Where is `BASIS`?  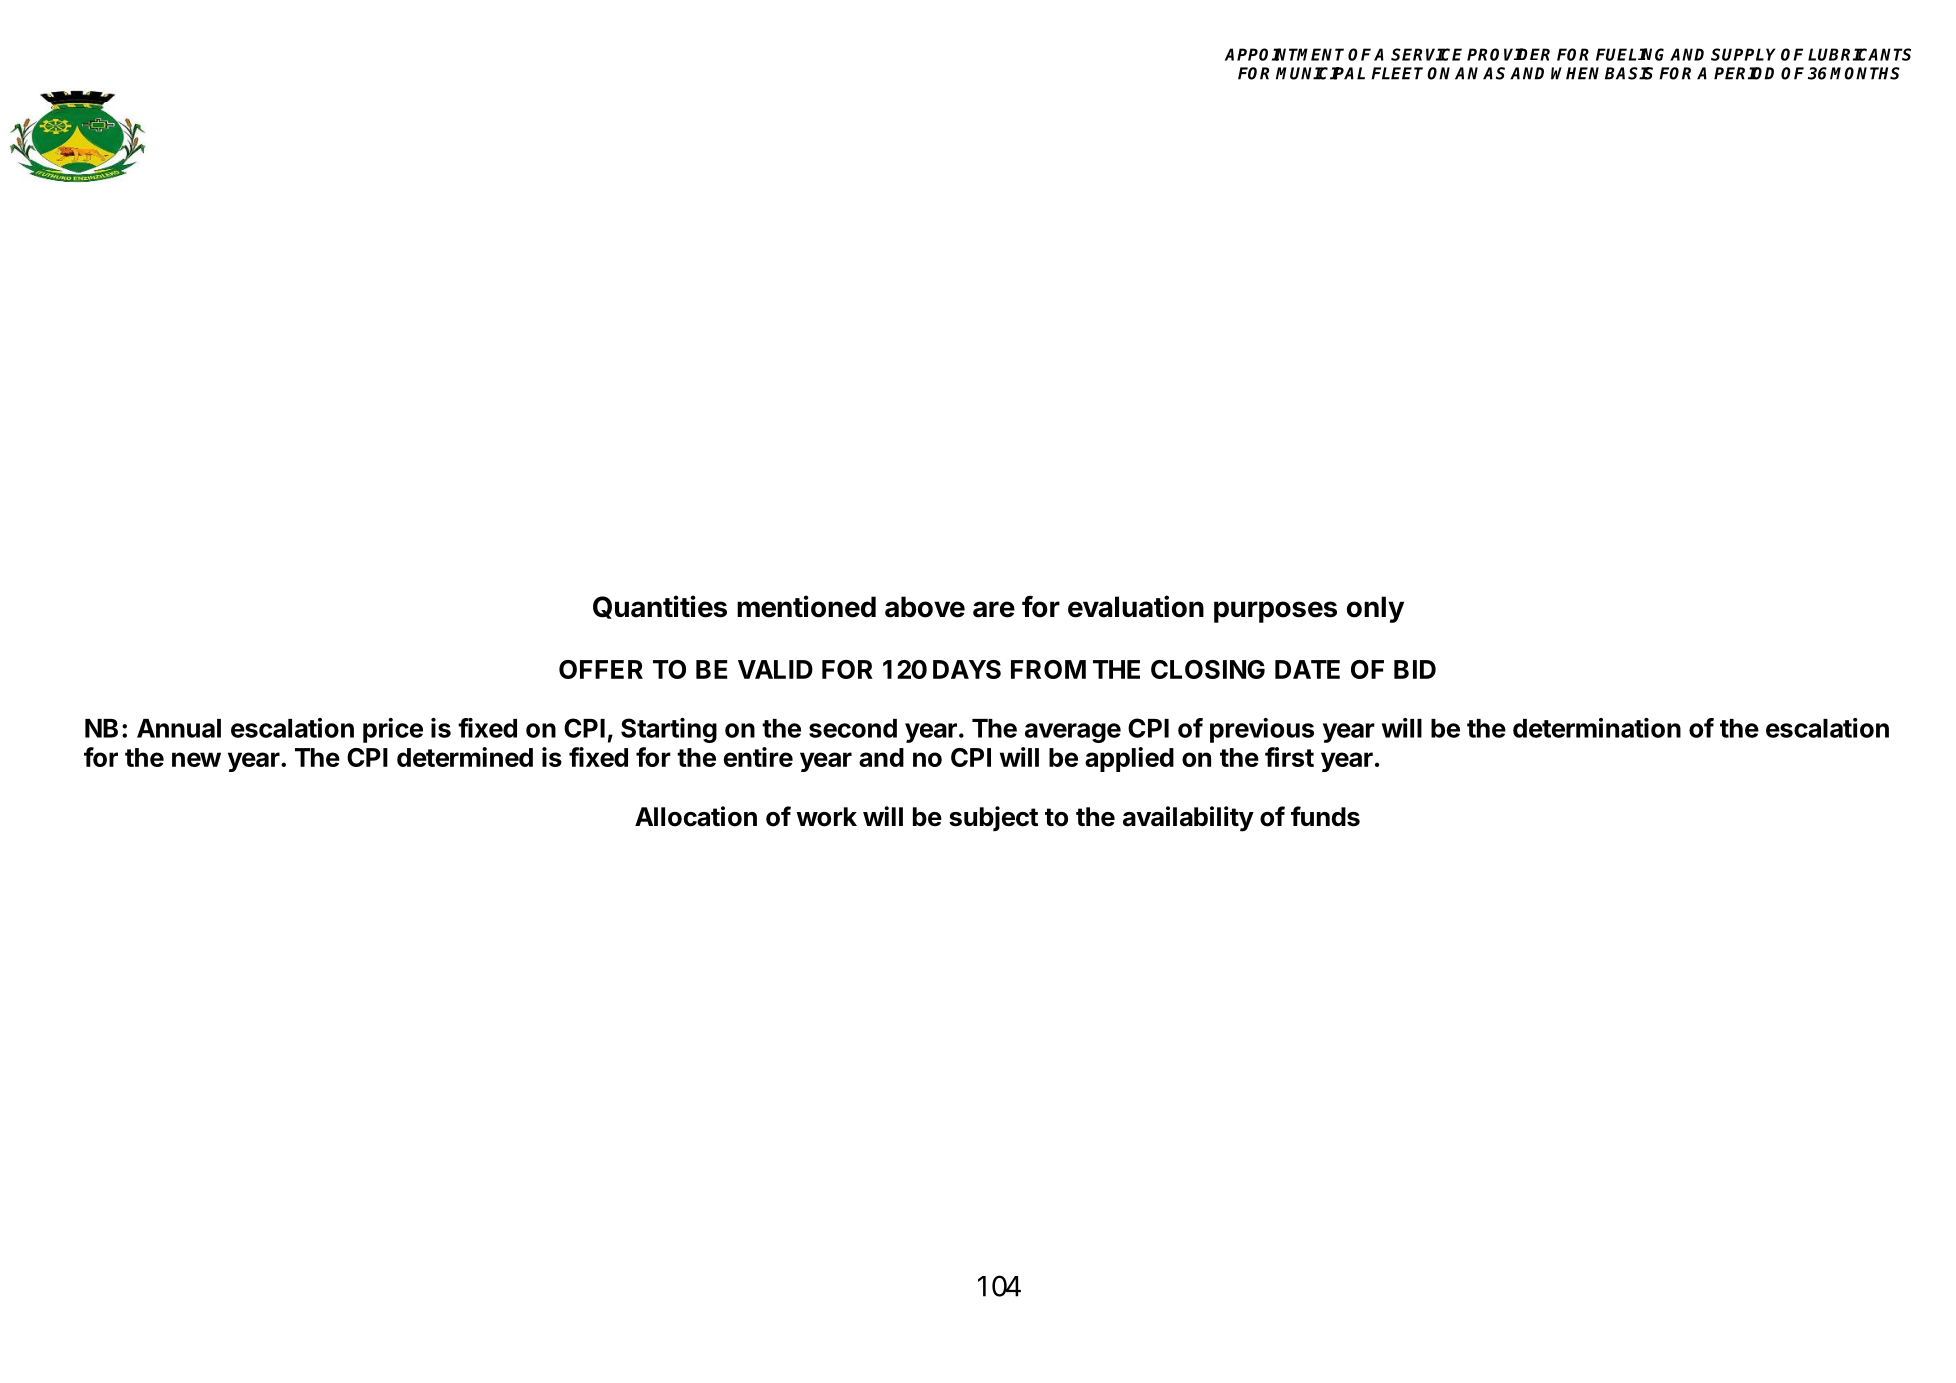
BASIS is located at coordinates (1629, 73).
